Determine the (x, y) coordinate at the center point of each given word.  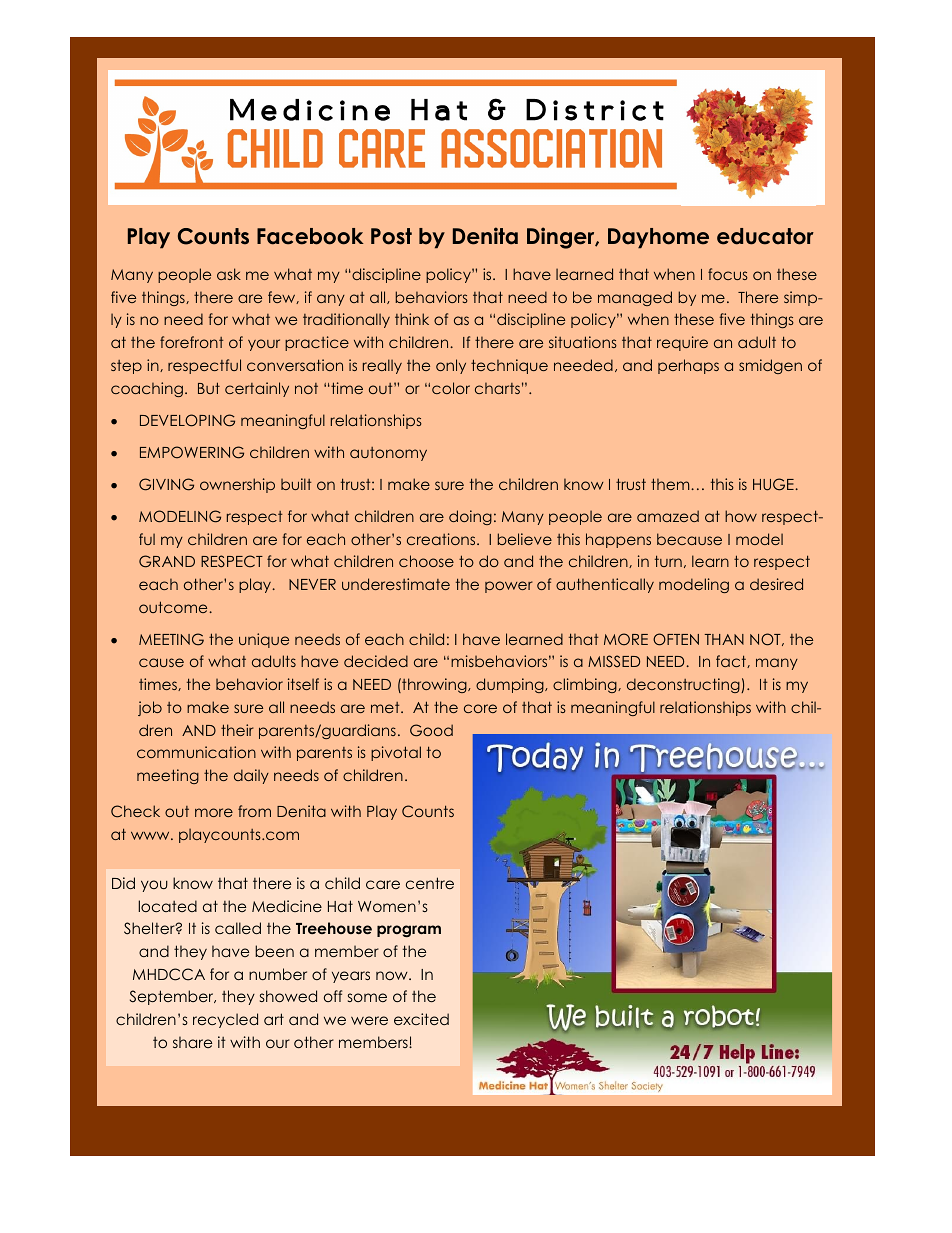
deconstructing (684, 685)
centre (430, 883)
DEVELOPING (187, 420)
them (671, 484)
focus (728, 274)
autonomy (388, 454)
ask (229, 274)
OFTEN (676, 639)
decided (376, 661)
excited (421, 1019)
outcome (173, 607)
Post (391, 236)
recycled (225, 1020)
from (254, 811)
